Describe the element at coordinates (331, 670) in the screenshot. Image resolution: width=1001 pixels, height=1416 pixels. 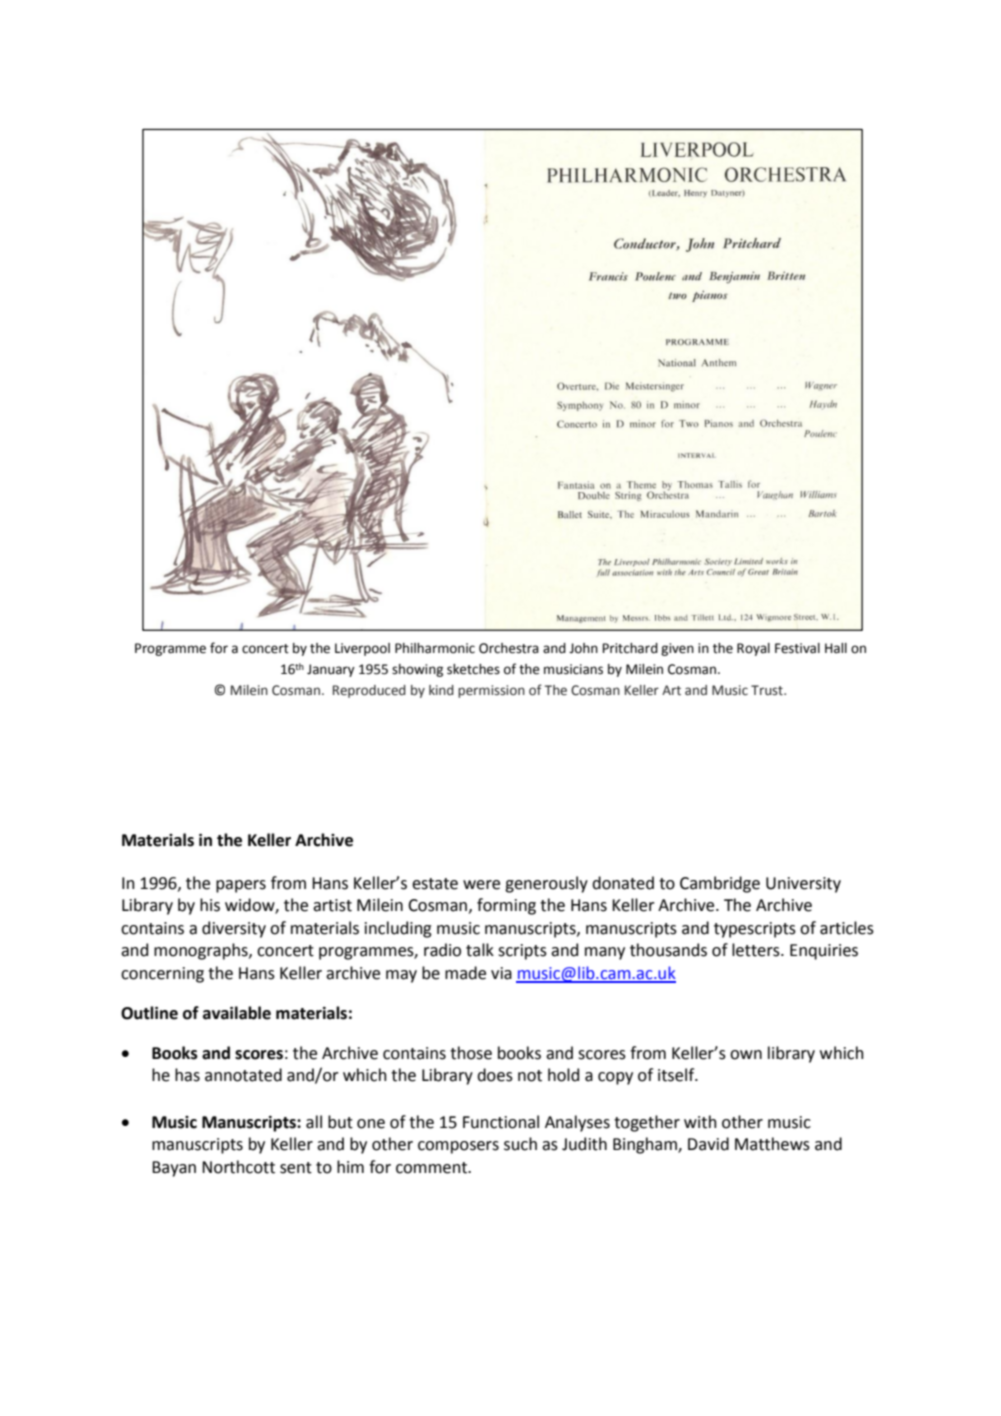
I see `January` at that location.
